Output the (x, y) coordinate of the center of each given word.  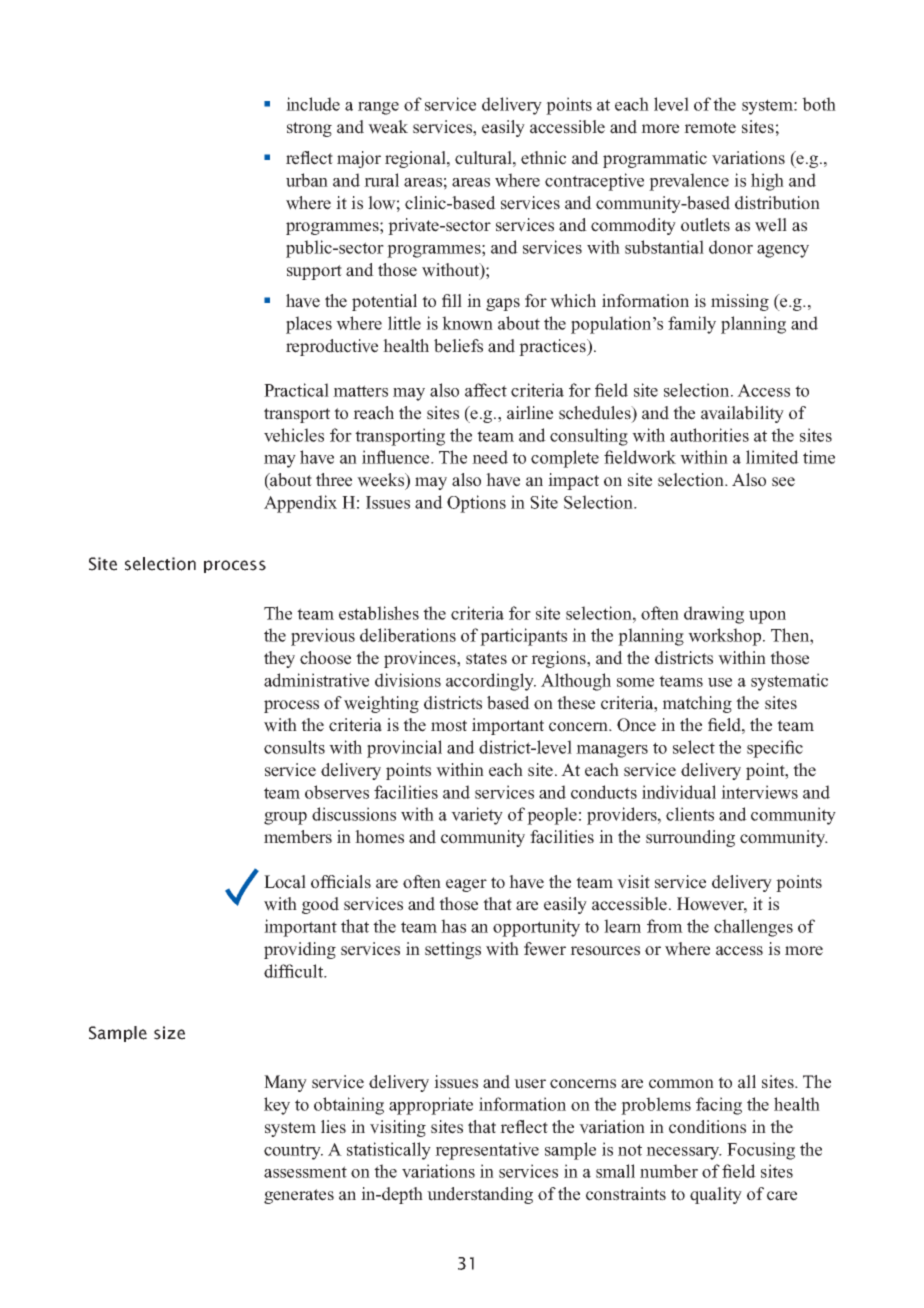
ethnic (543, 158)
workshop (726, 637)
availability (742, 414)
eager (466, 885)
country (293, 1152)
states (486, 659)
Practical (296, 390)
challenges (753, 928)
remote (710, 128)
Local (285, 882)
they (279, 659)
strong (309, 129)
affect (486, 390)
